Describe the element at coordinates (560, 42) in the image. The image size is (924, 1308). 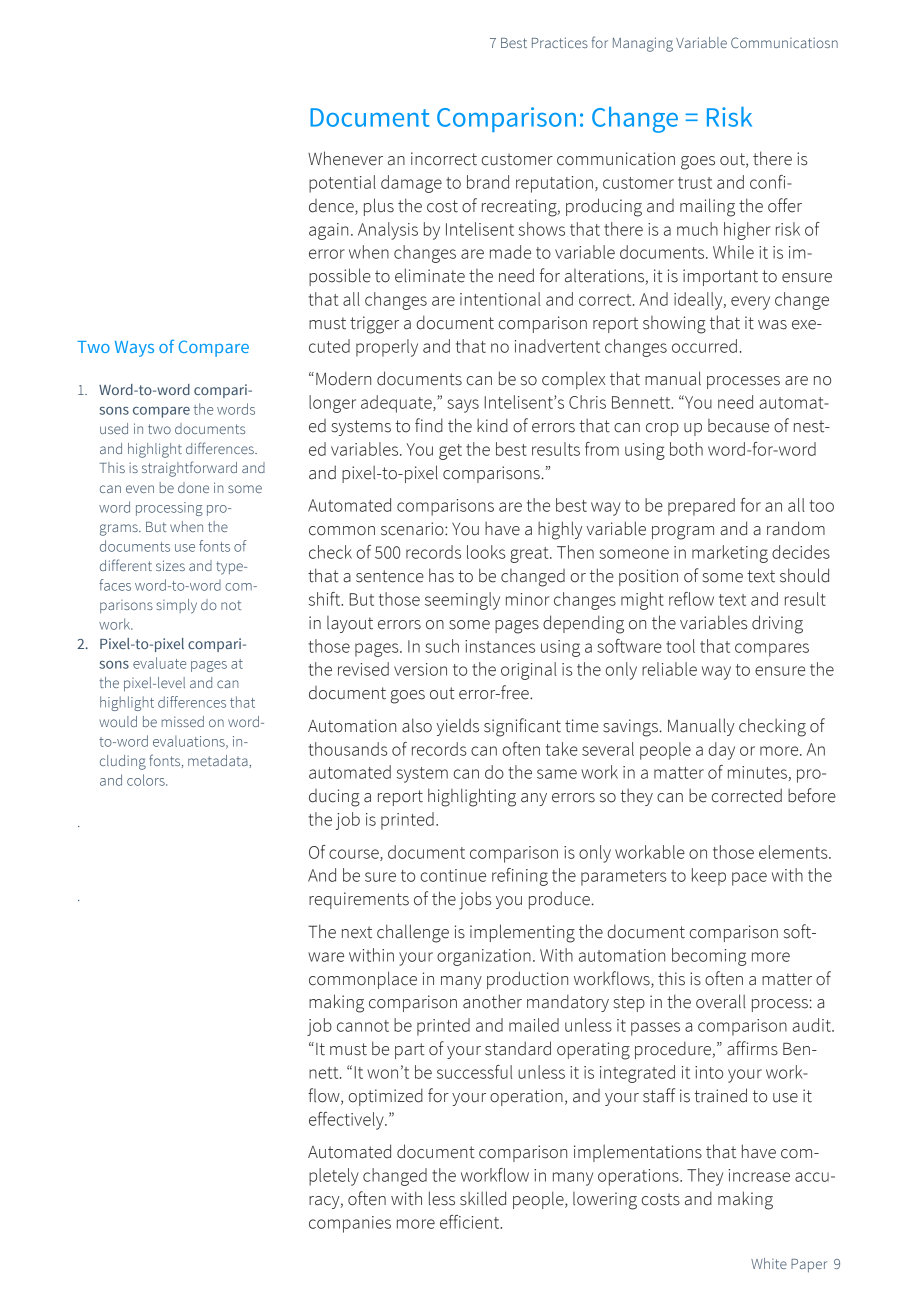
I see `Practices` at that location.
